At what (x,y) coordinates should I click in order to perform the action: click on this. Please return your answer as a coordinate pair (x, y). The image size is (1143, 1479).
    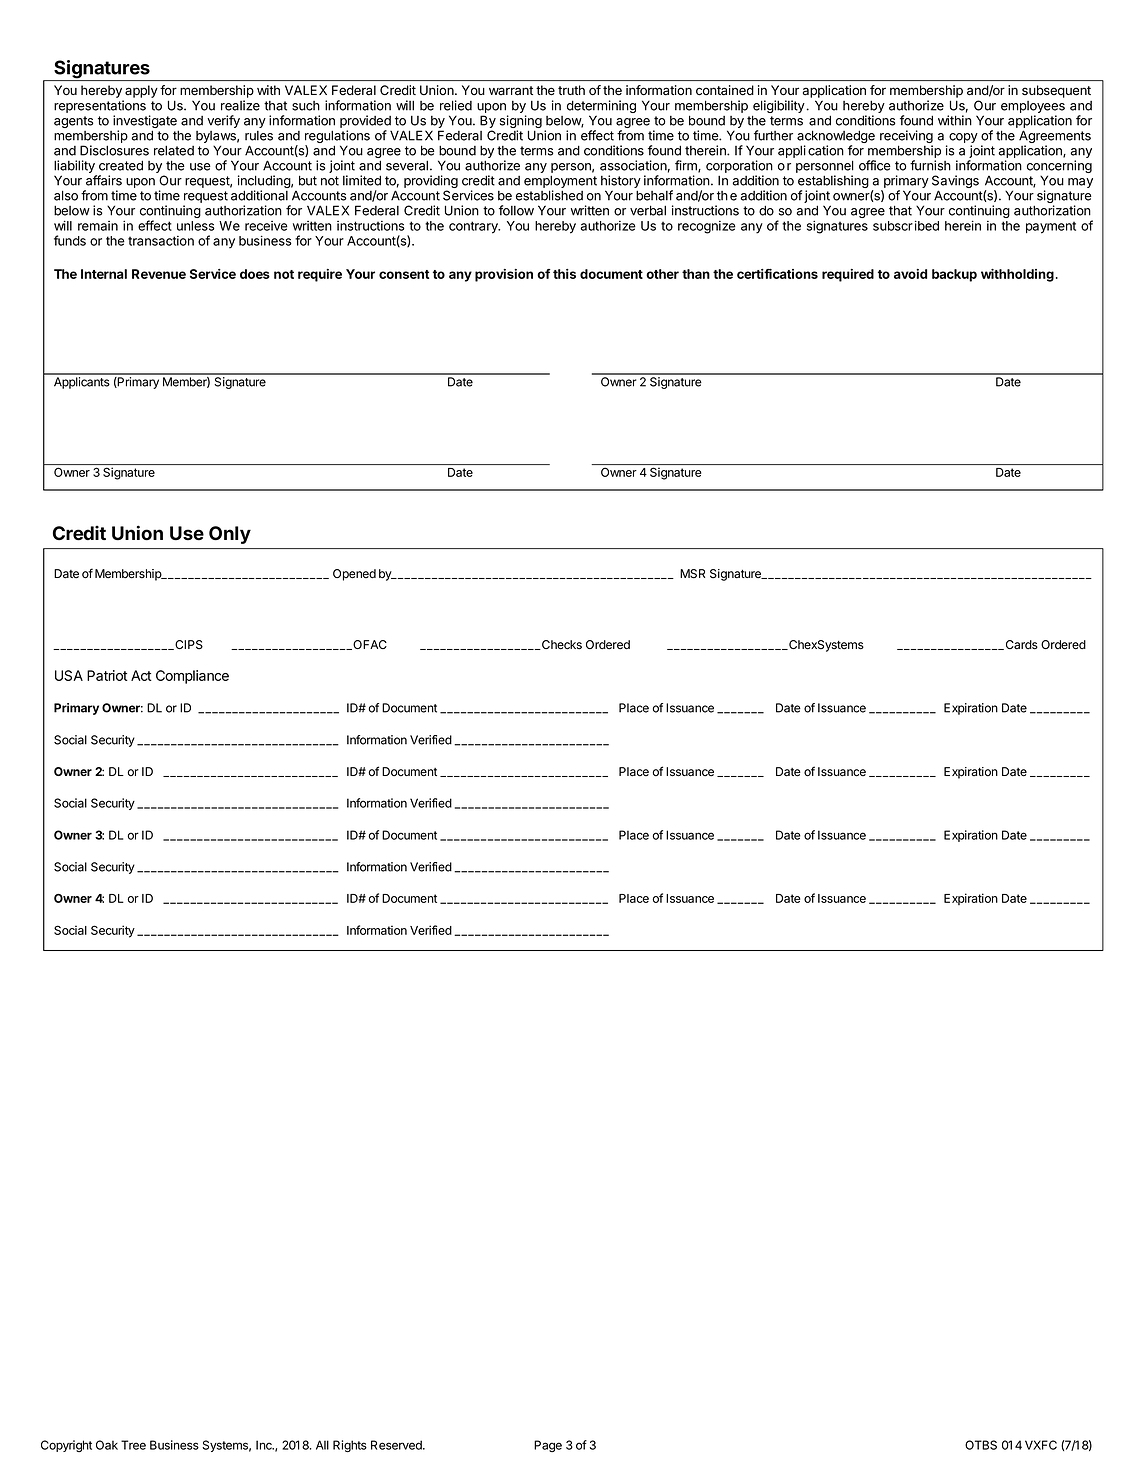
    Looking at the image, I should click on (564, 274).
